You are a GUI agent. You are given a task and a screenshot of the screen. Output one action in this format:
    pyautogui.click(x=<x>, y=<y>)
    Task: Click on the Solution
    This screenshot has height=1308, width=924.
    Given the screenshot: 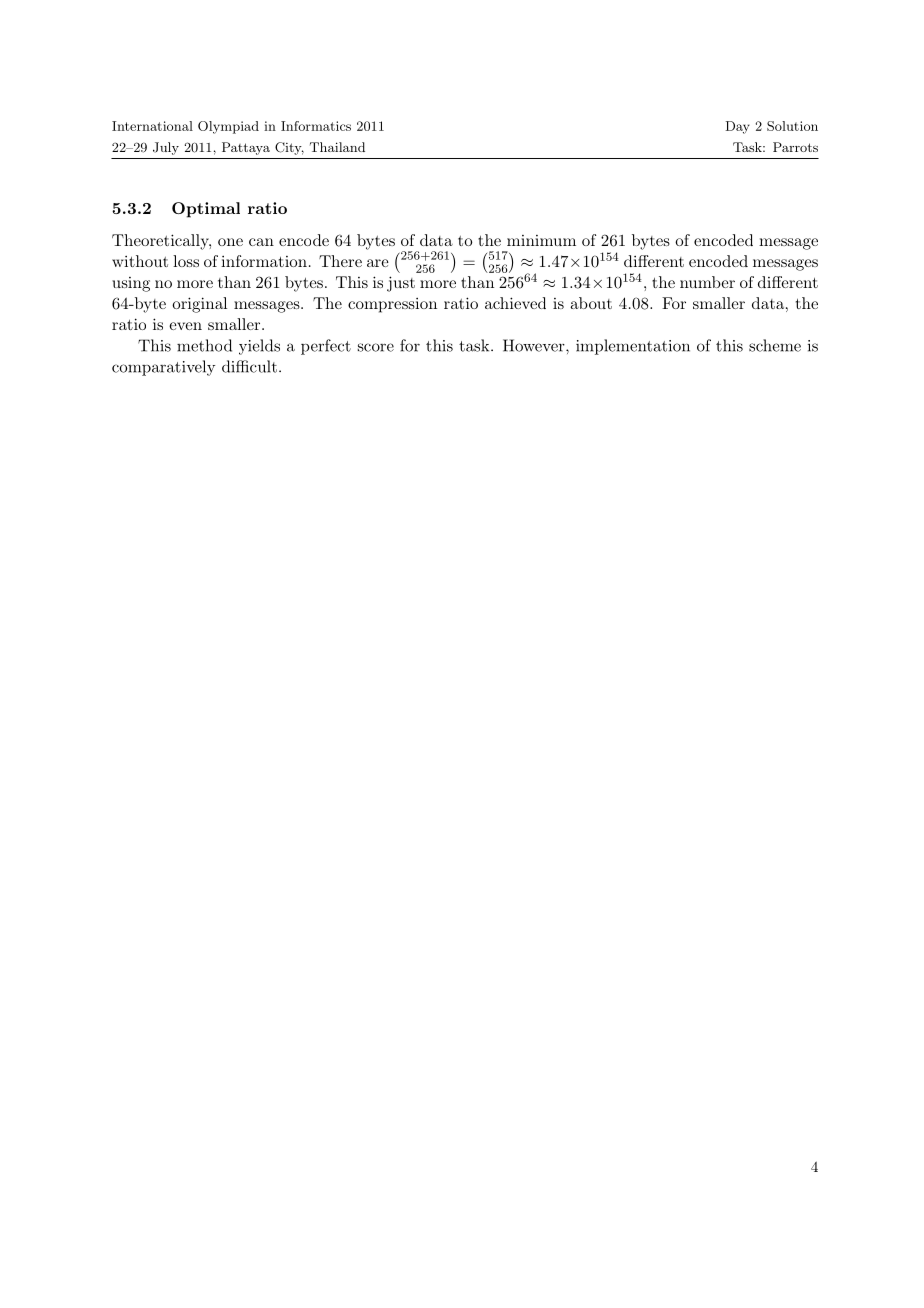 What is the action you would take?
    pyautogui.click(x=792, y=126)
